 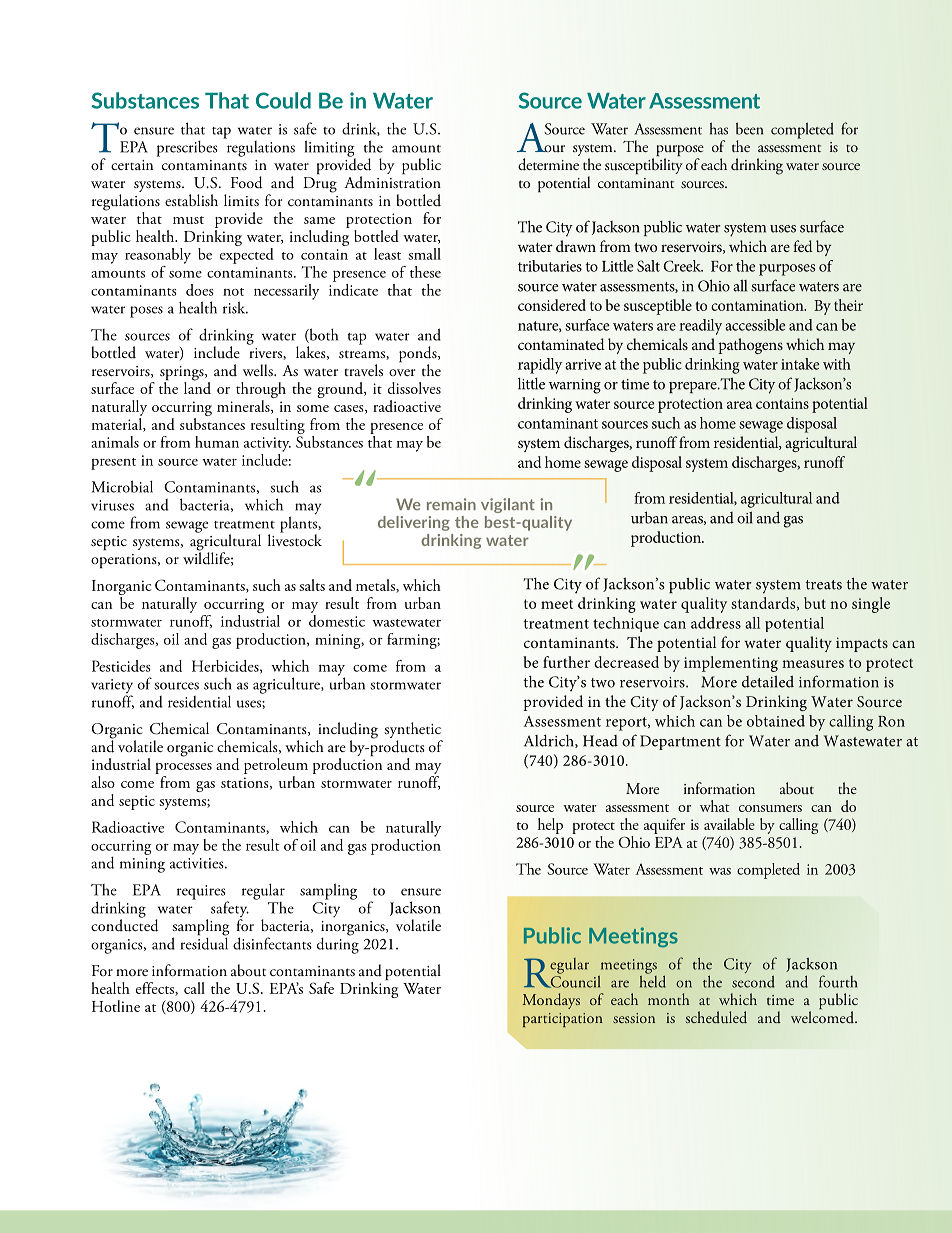 What do you see at coordinates (548, 164) in the screenshot?
I see `determine` at bounding box center [548, 164].
